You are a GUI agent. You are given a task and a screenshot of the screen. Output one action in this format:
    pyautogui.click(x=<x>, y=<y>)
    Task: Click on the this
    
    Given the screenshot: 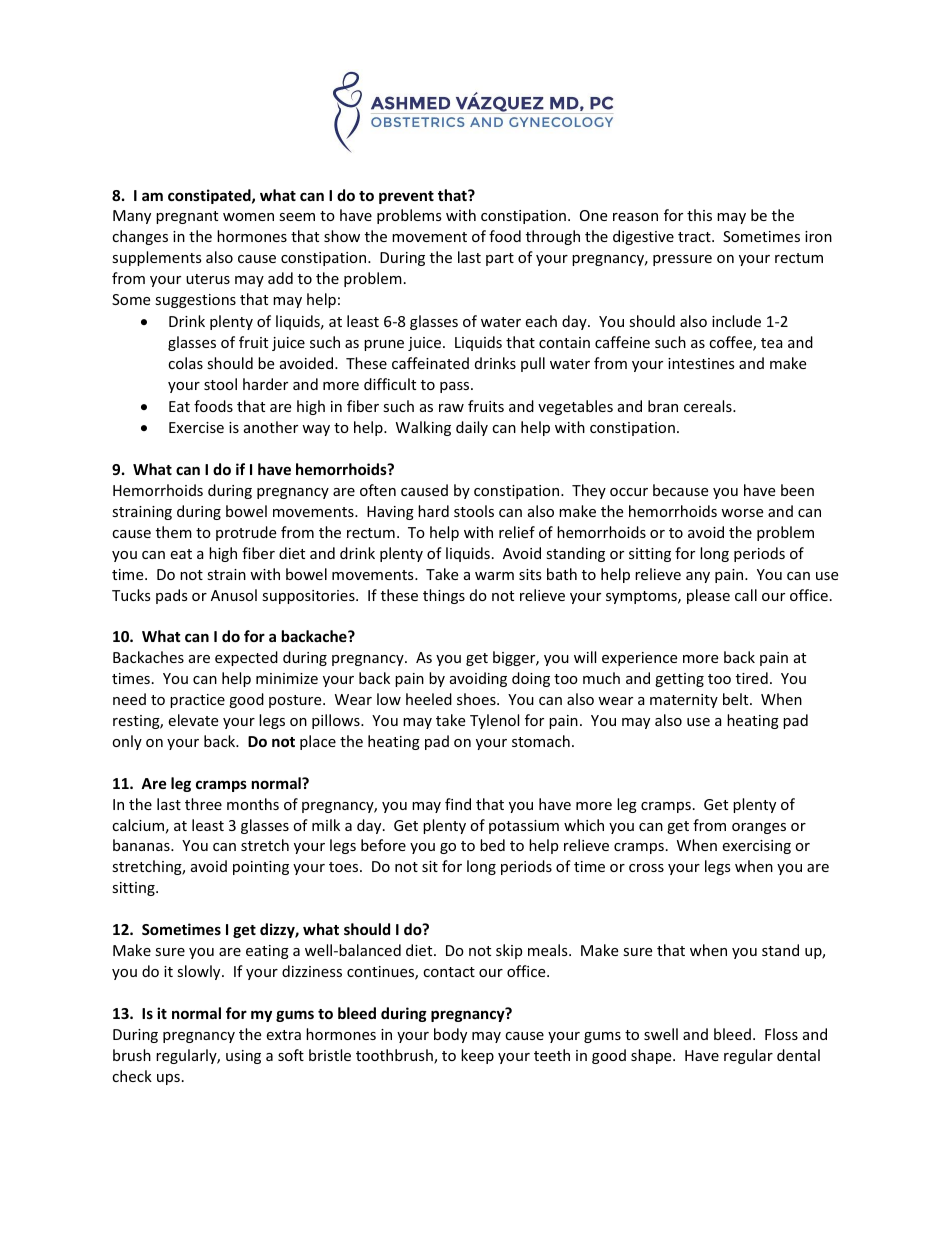 What is the action you would take?
    pyautogui.click(x=699, y=215)
